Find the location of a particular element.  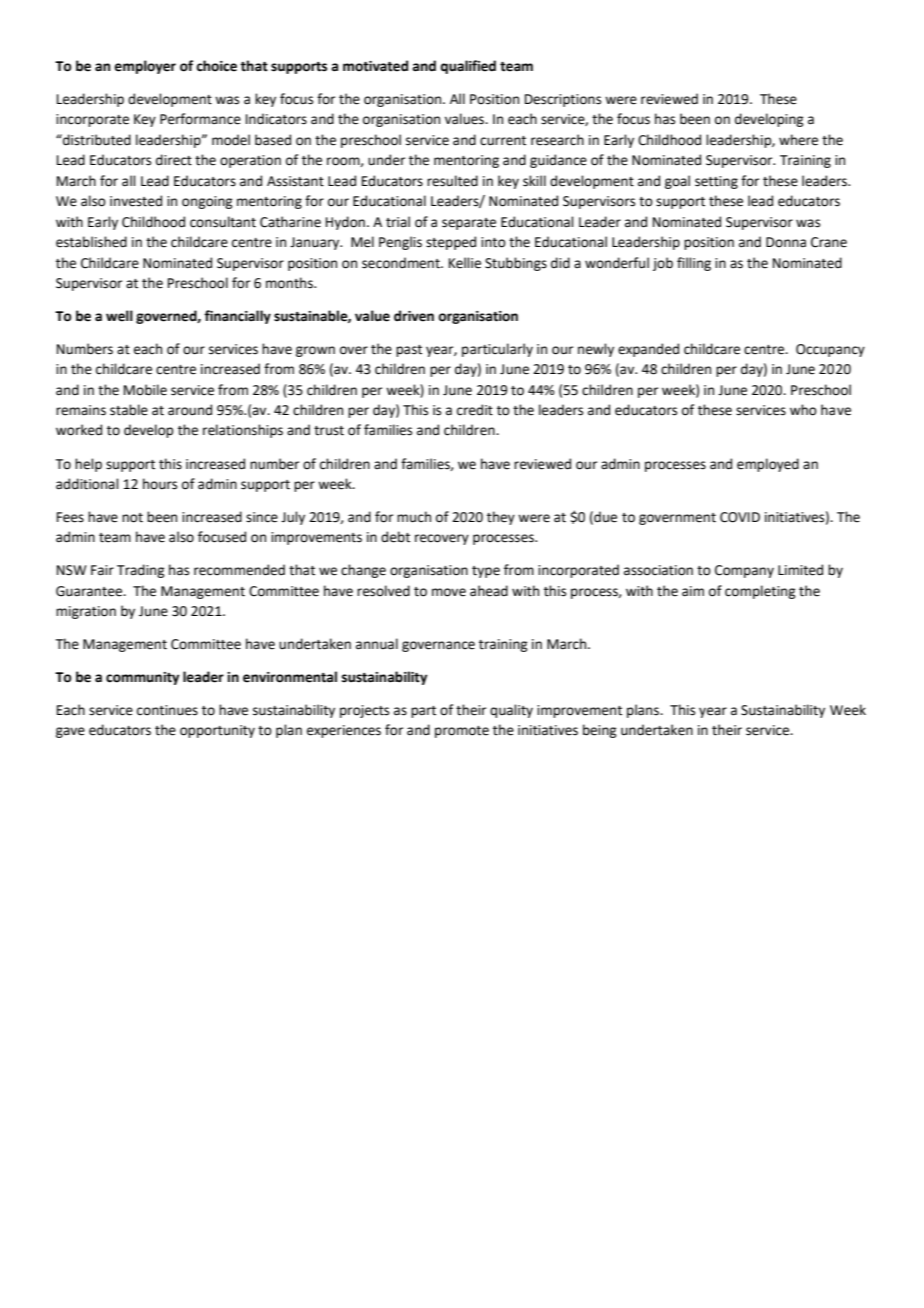

stepped is located at coordinates (451, 243).
